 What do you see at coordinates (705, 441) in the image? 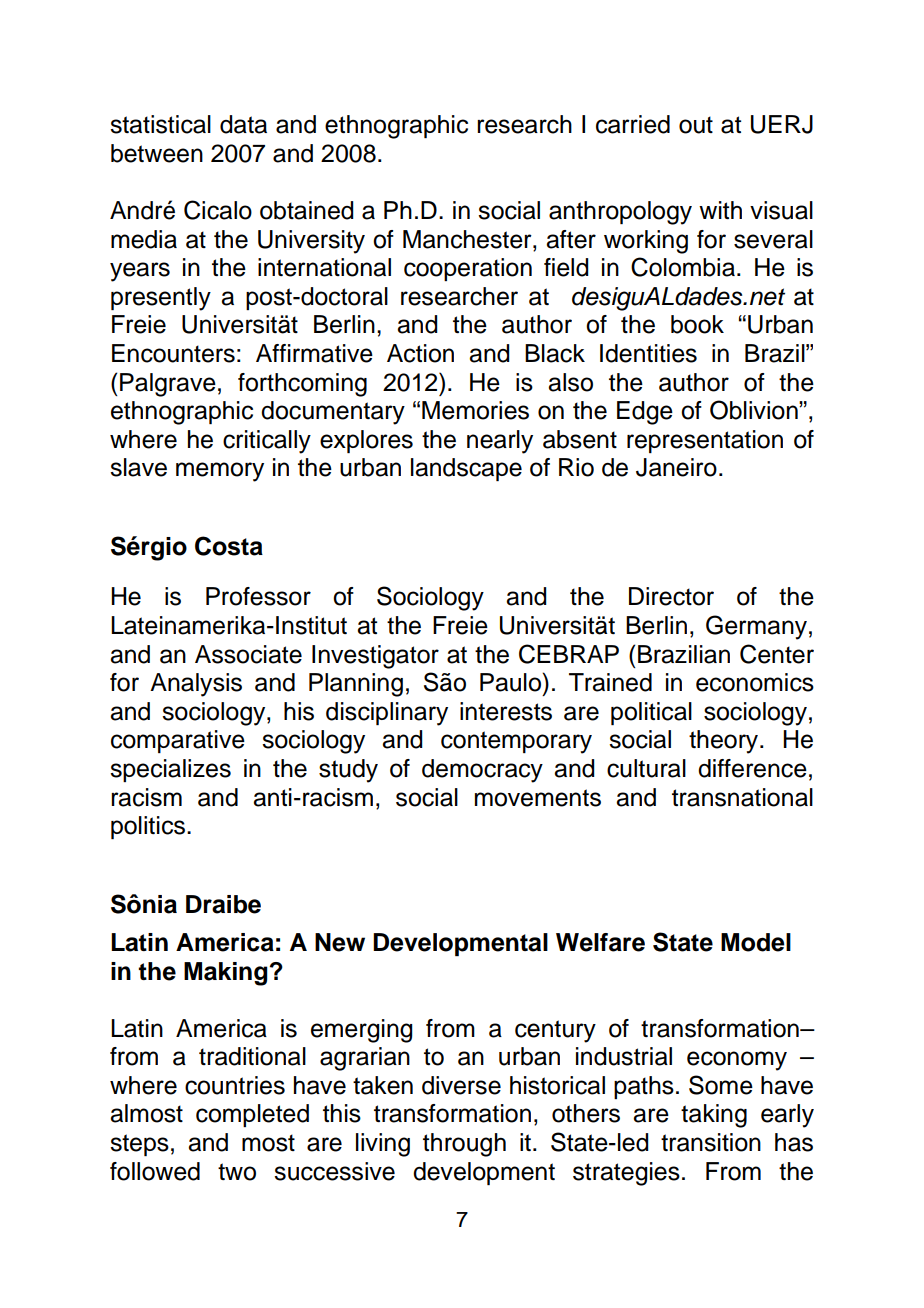
I see `representation` at bounding box center [705, 441].
